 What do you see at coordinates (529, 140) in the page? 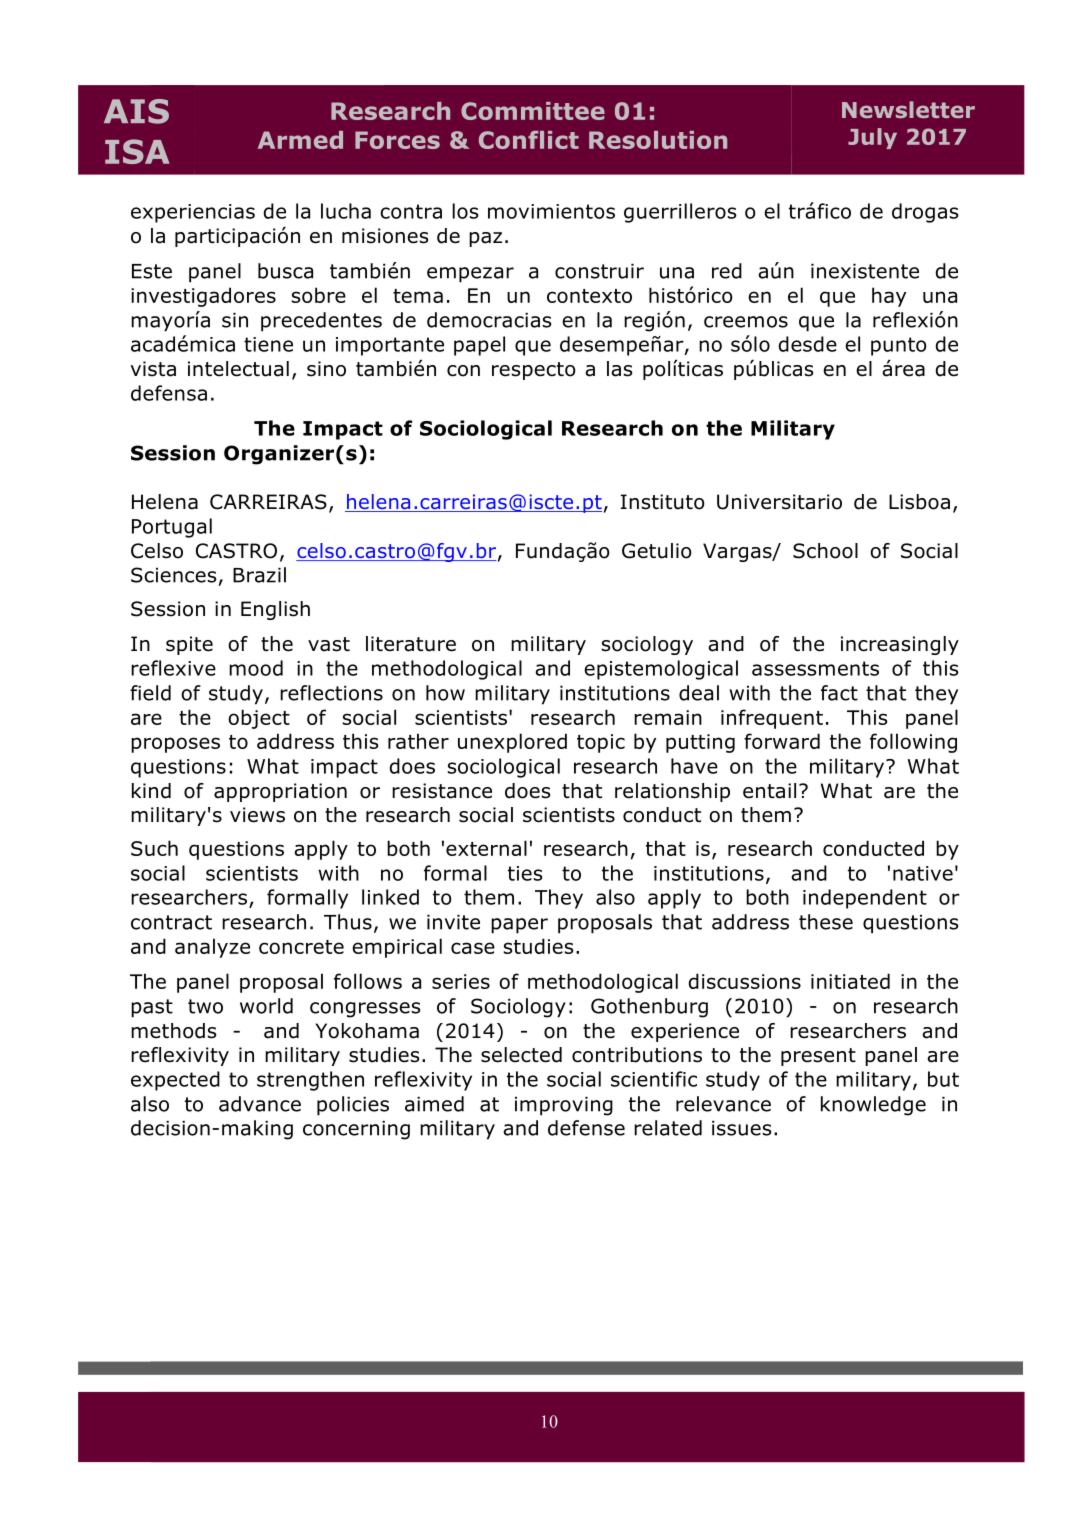
I see `Conflict` at bounding box center [529, 140].
